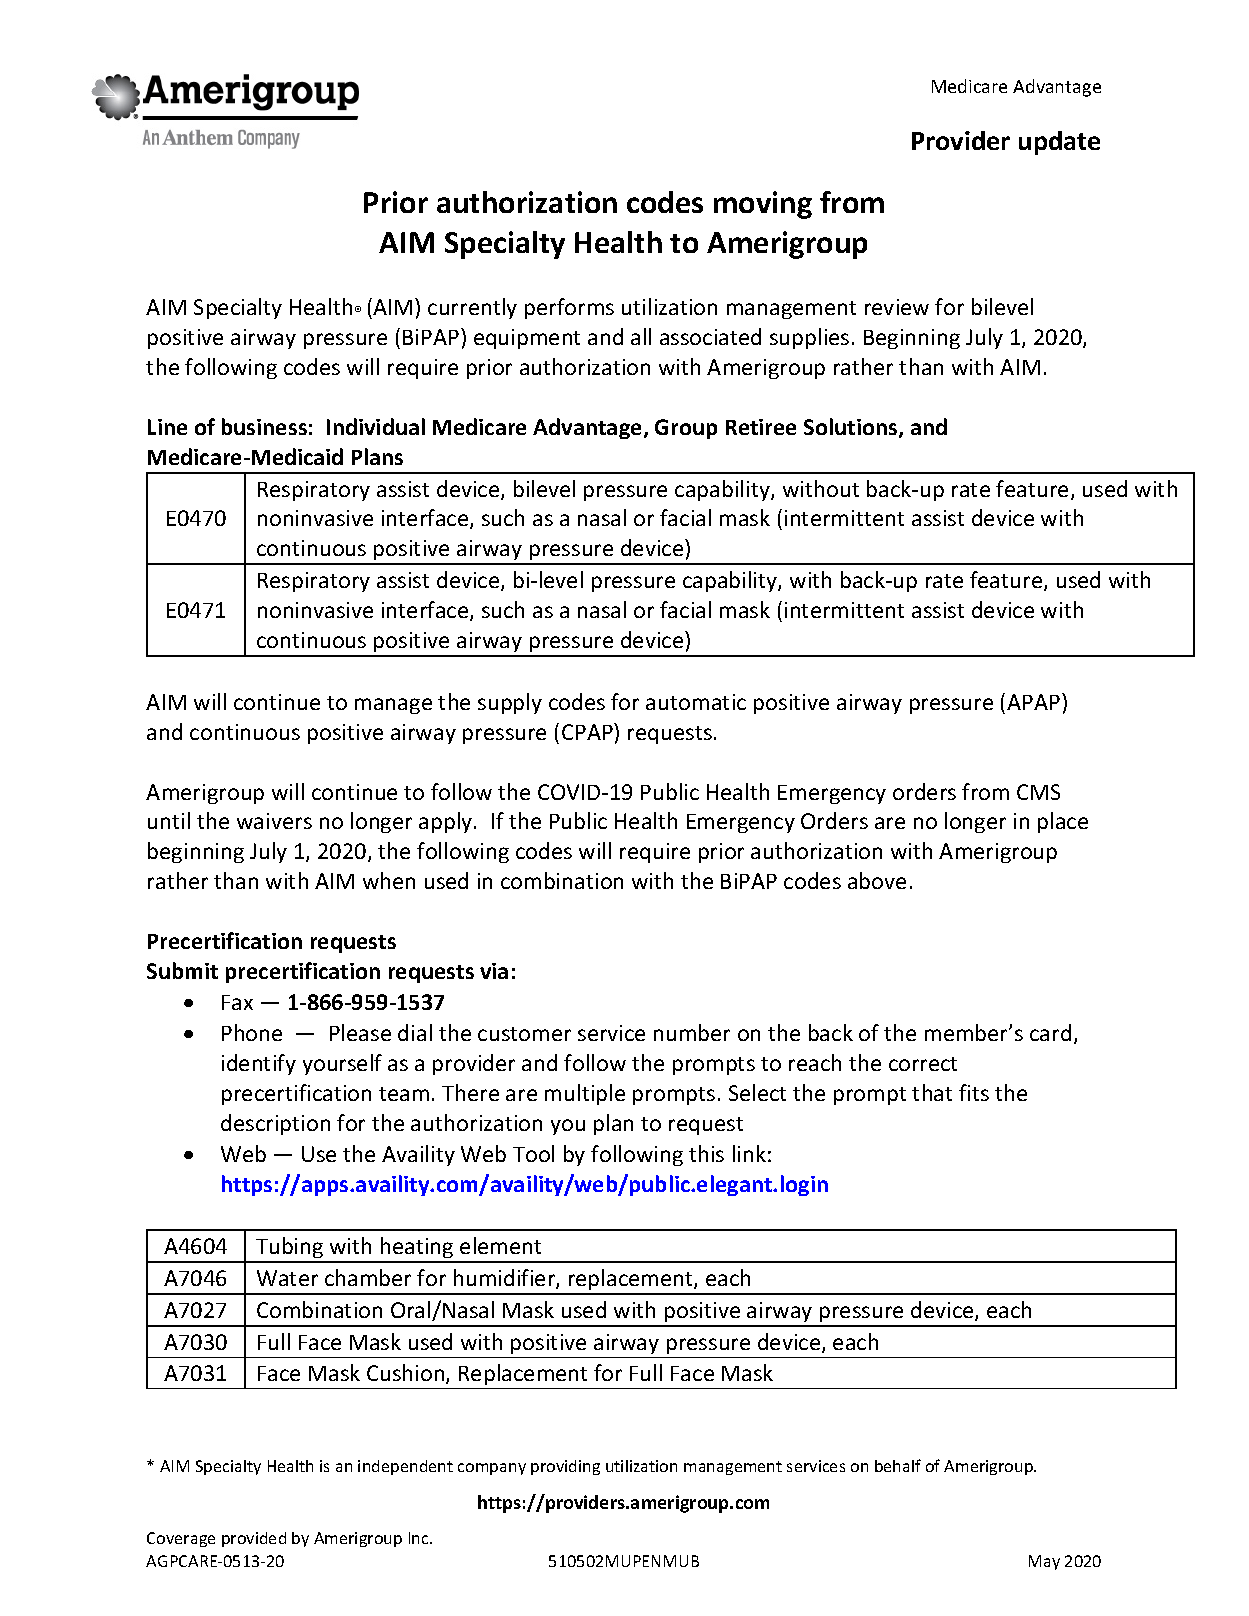 This image has width=1249, height=1616. Describe the element at coordinates (696, 702) in the image. I see `automatic` at that location.
